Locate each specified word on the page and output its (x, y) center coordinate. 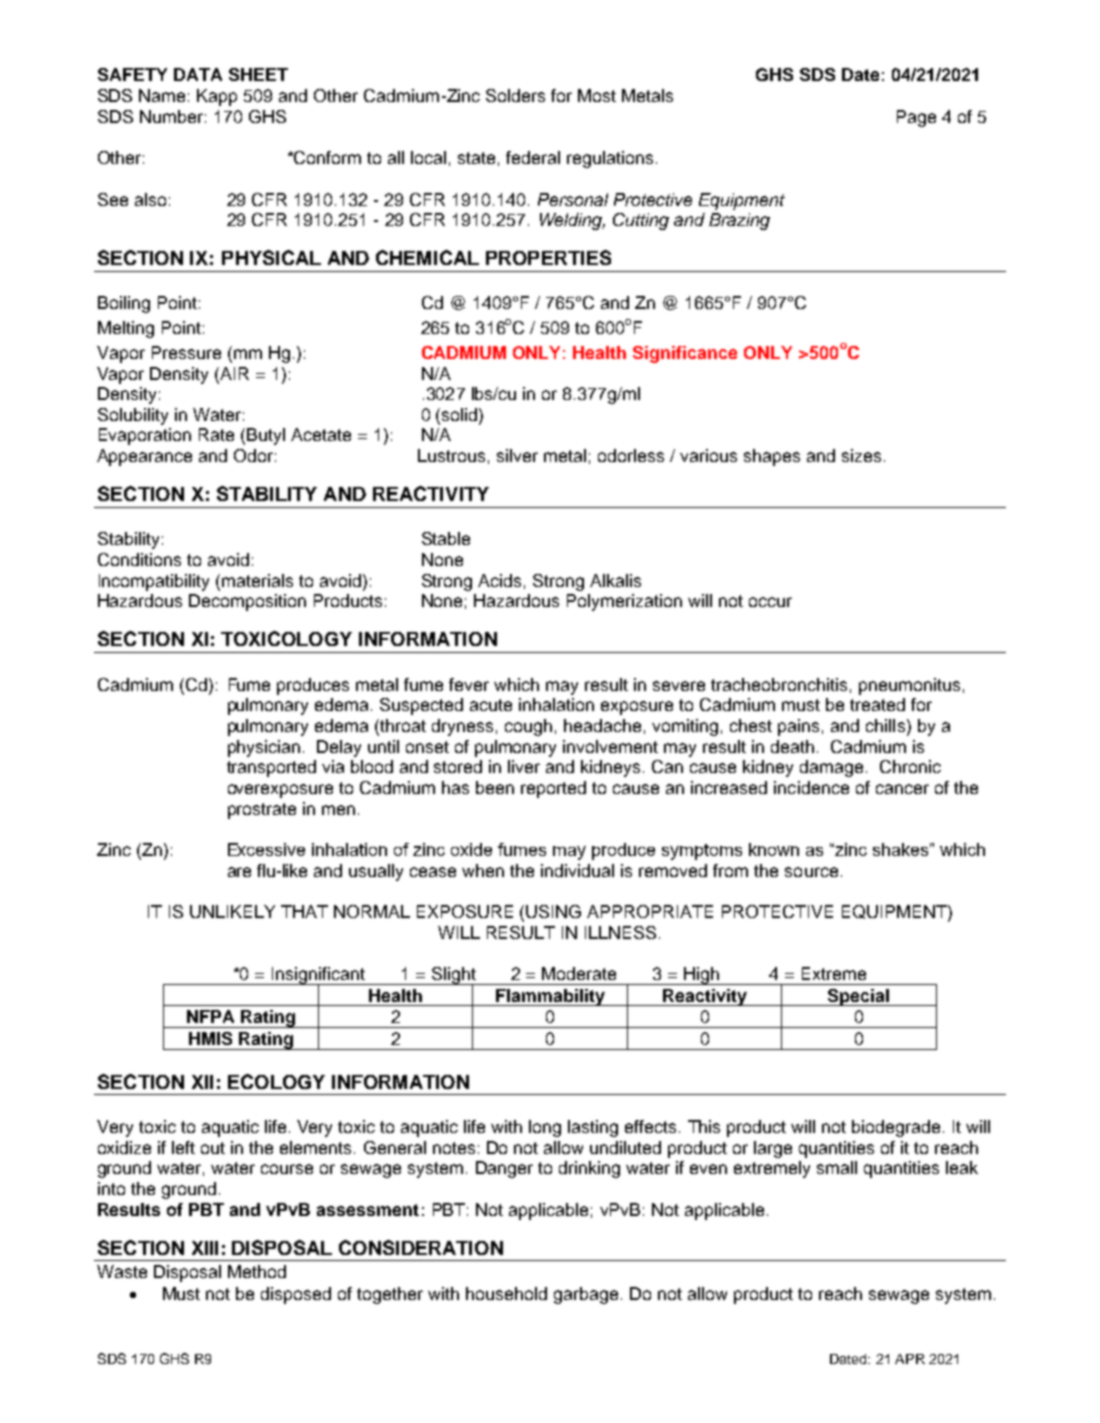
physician (264, 748)
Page (916, 118)
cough (528, 727)
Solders (515, 95)
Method (257, 1271)
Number (171, 116)
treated (877, 704)
